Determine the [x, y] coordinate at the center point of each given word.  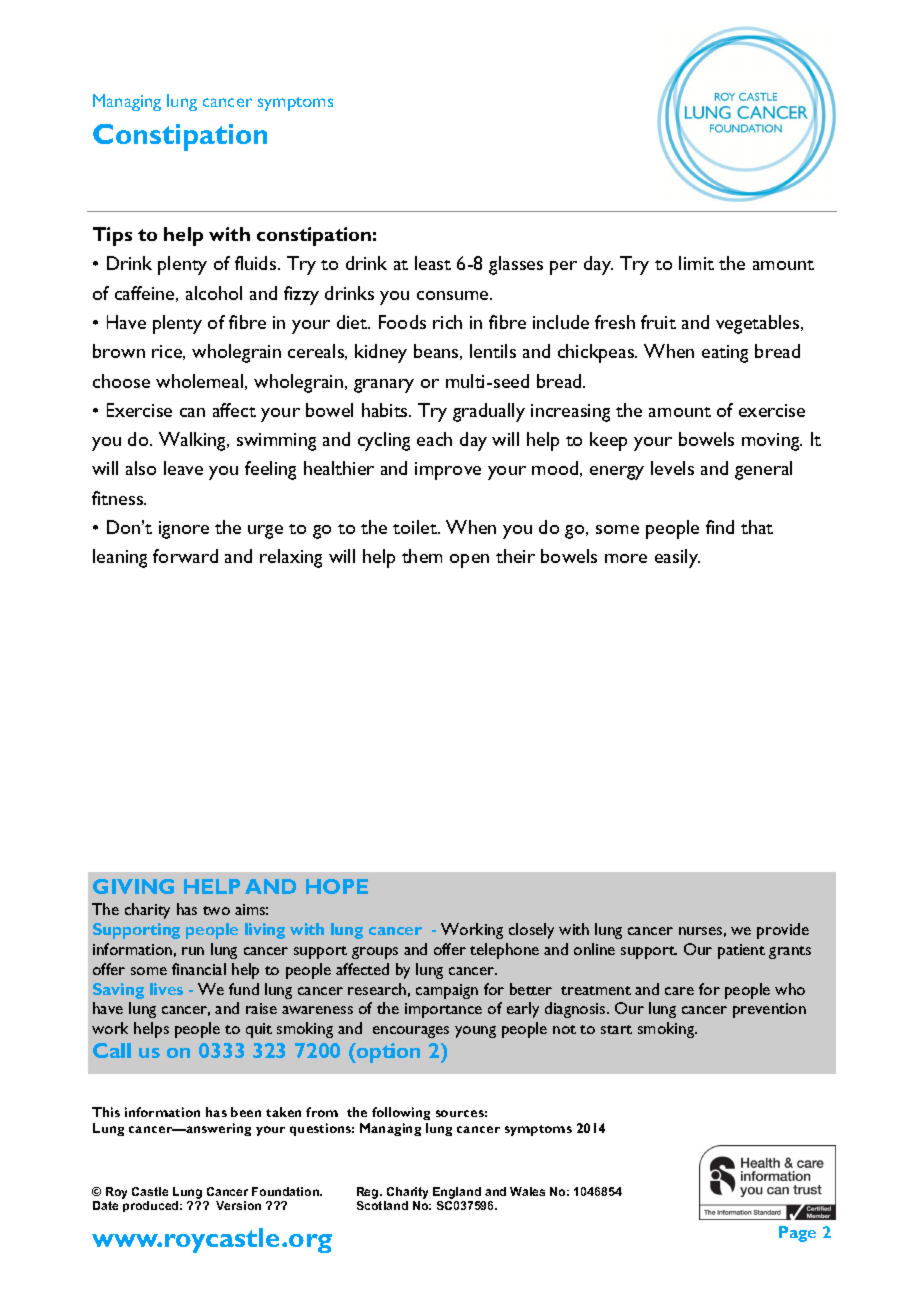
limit [696, 263]
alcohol [214, 293]
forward [185, 556]
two [216, 910]
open [469, 561]
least [433, 263]
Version [238, 1205]
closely [531, 931]
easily [677, 558]
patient [741, 951]
